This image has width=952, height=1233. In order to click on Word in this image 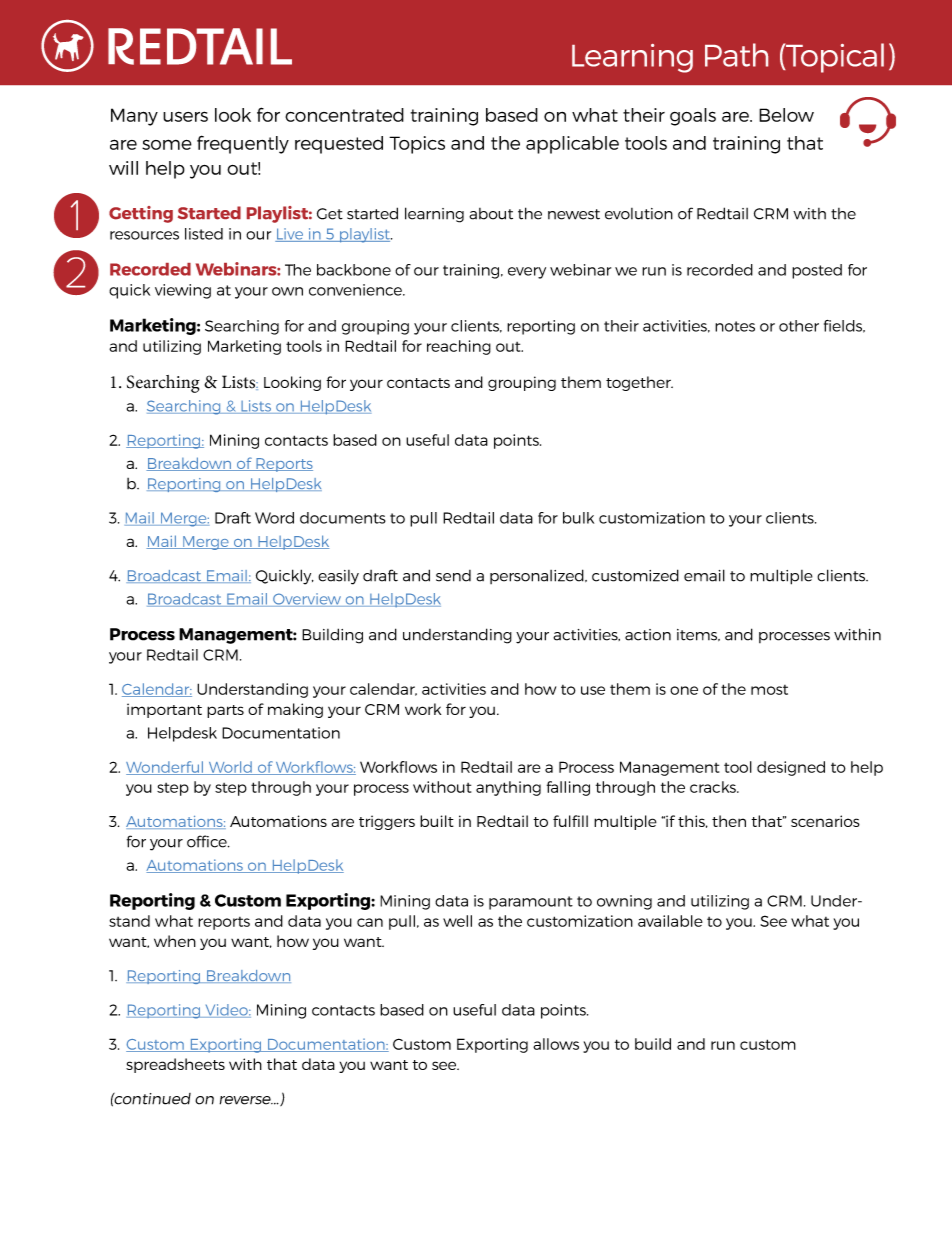, I will do `click(274, 518)`.
